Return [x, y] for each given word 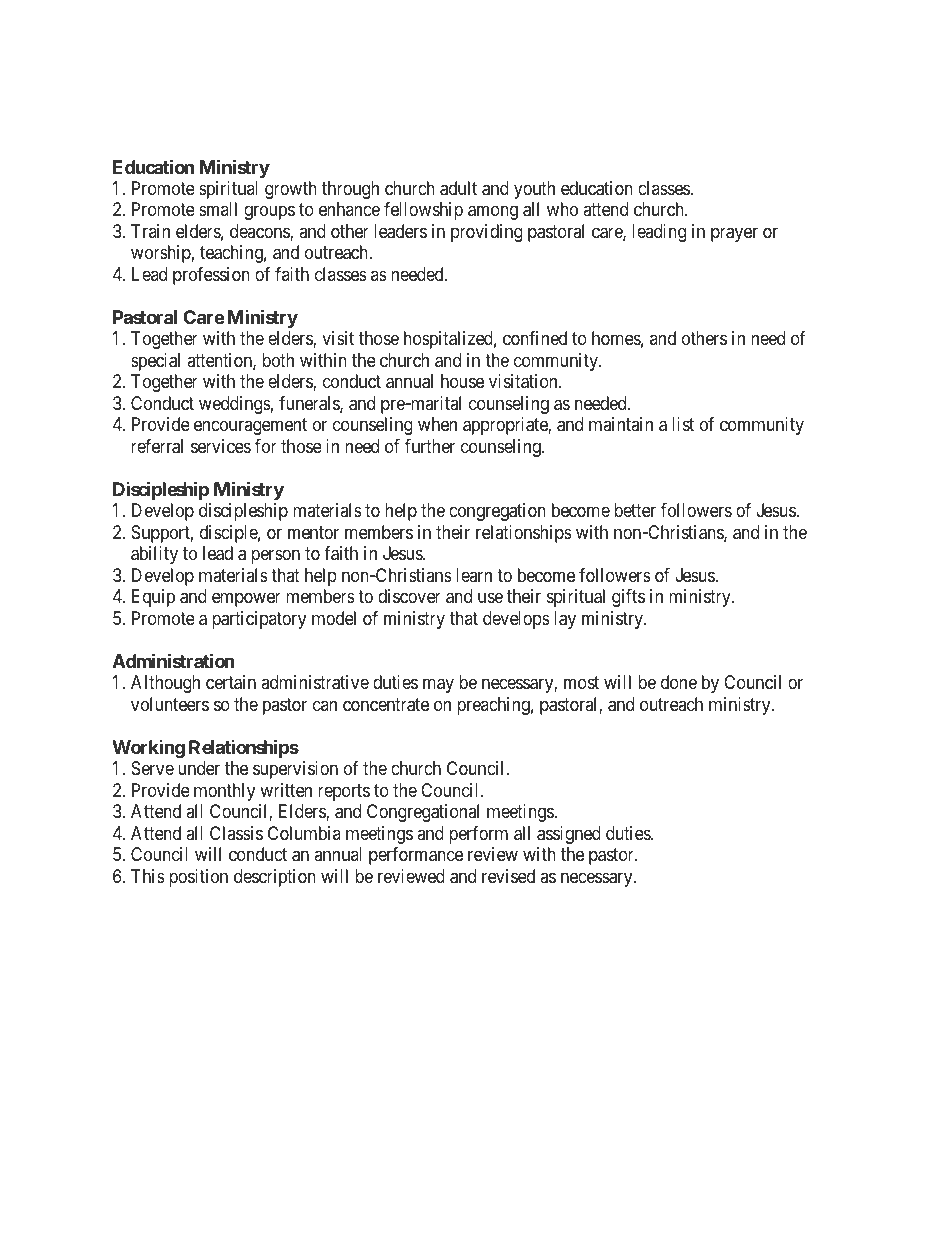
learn [474, 575]
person [275, 557]
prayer [734, 234]
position [198, 878]
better [635, 510]
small [218, 209]
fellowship [423, 211]
